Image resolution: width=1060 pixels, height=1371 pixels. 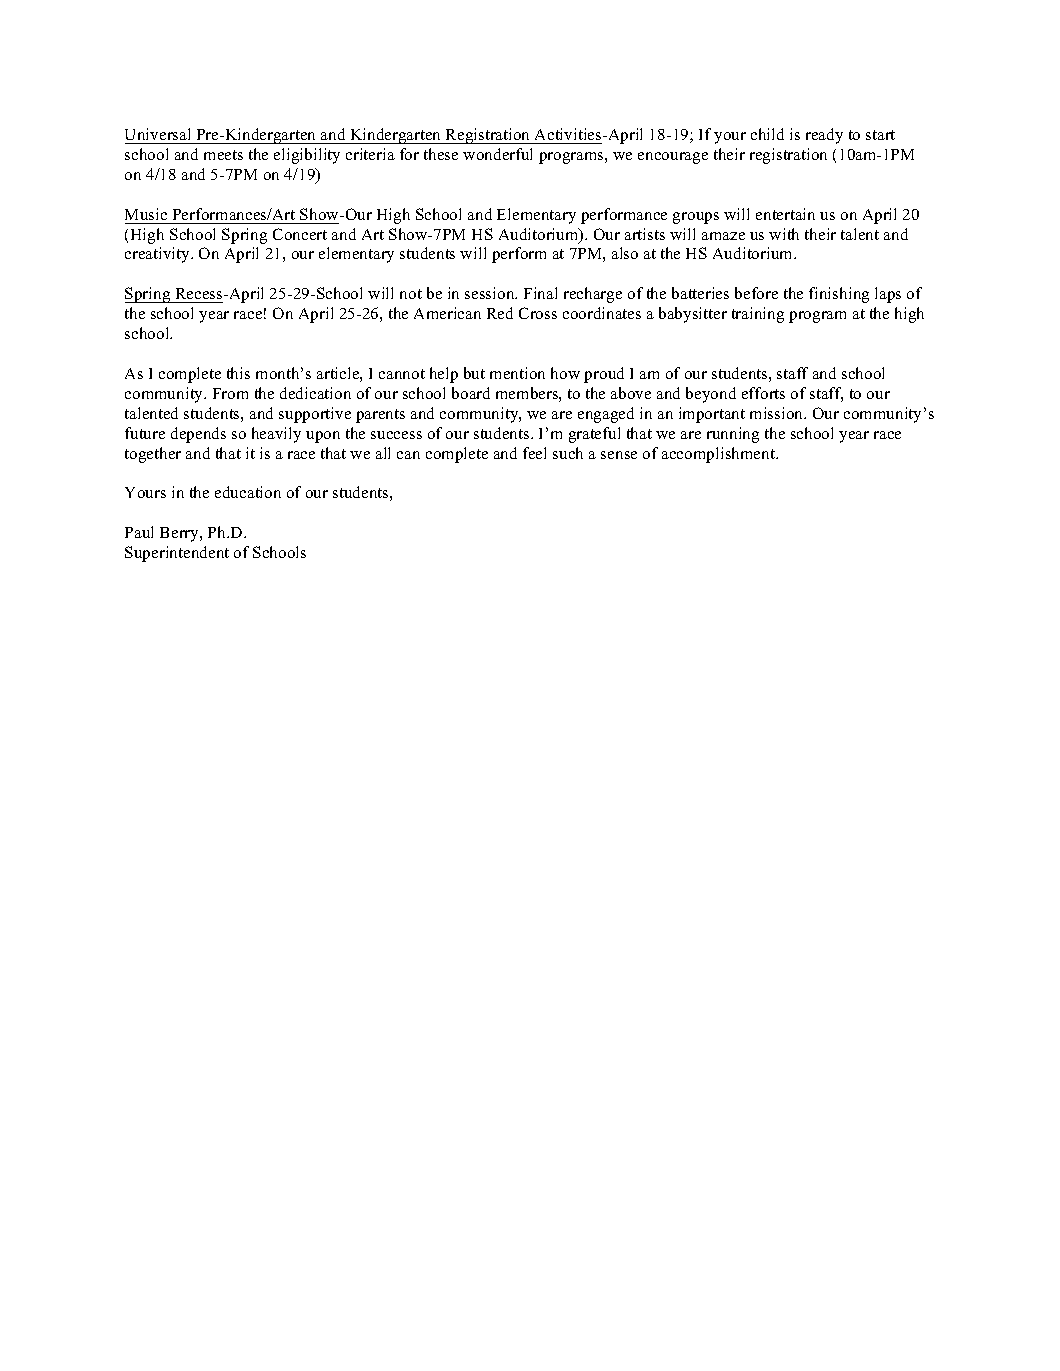 I want to click on feel, so click(x=534, y=453).
